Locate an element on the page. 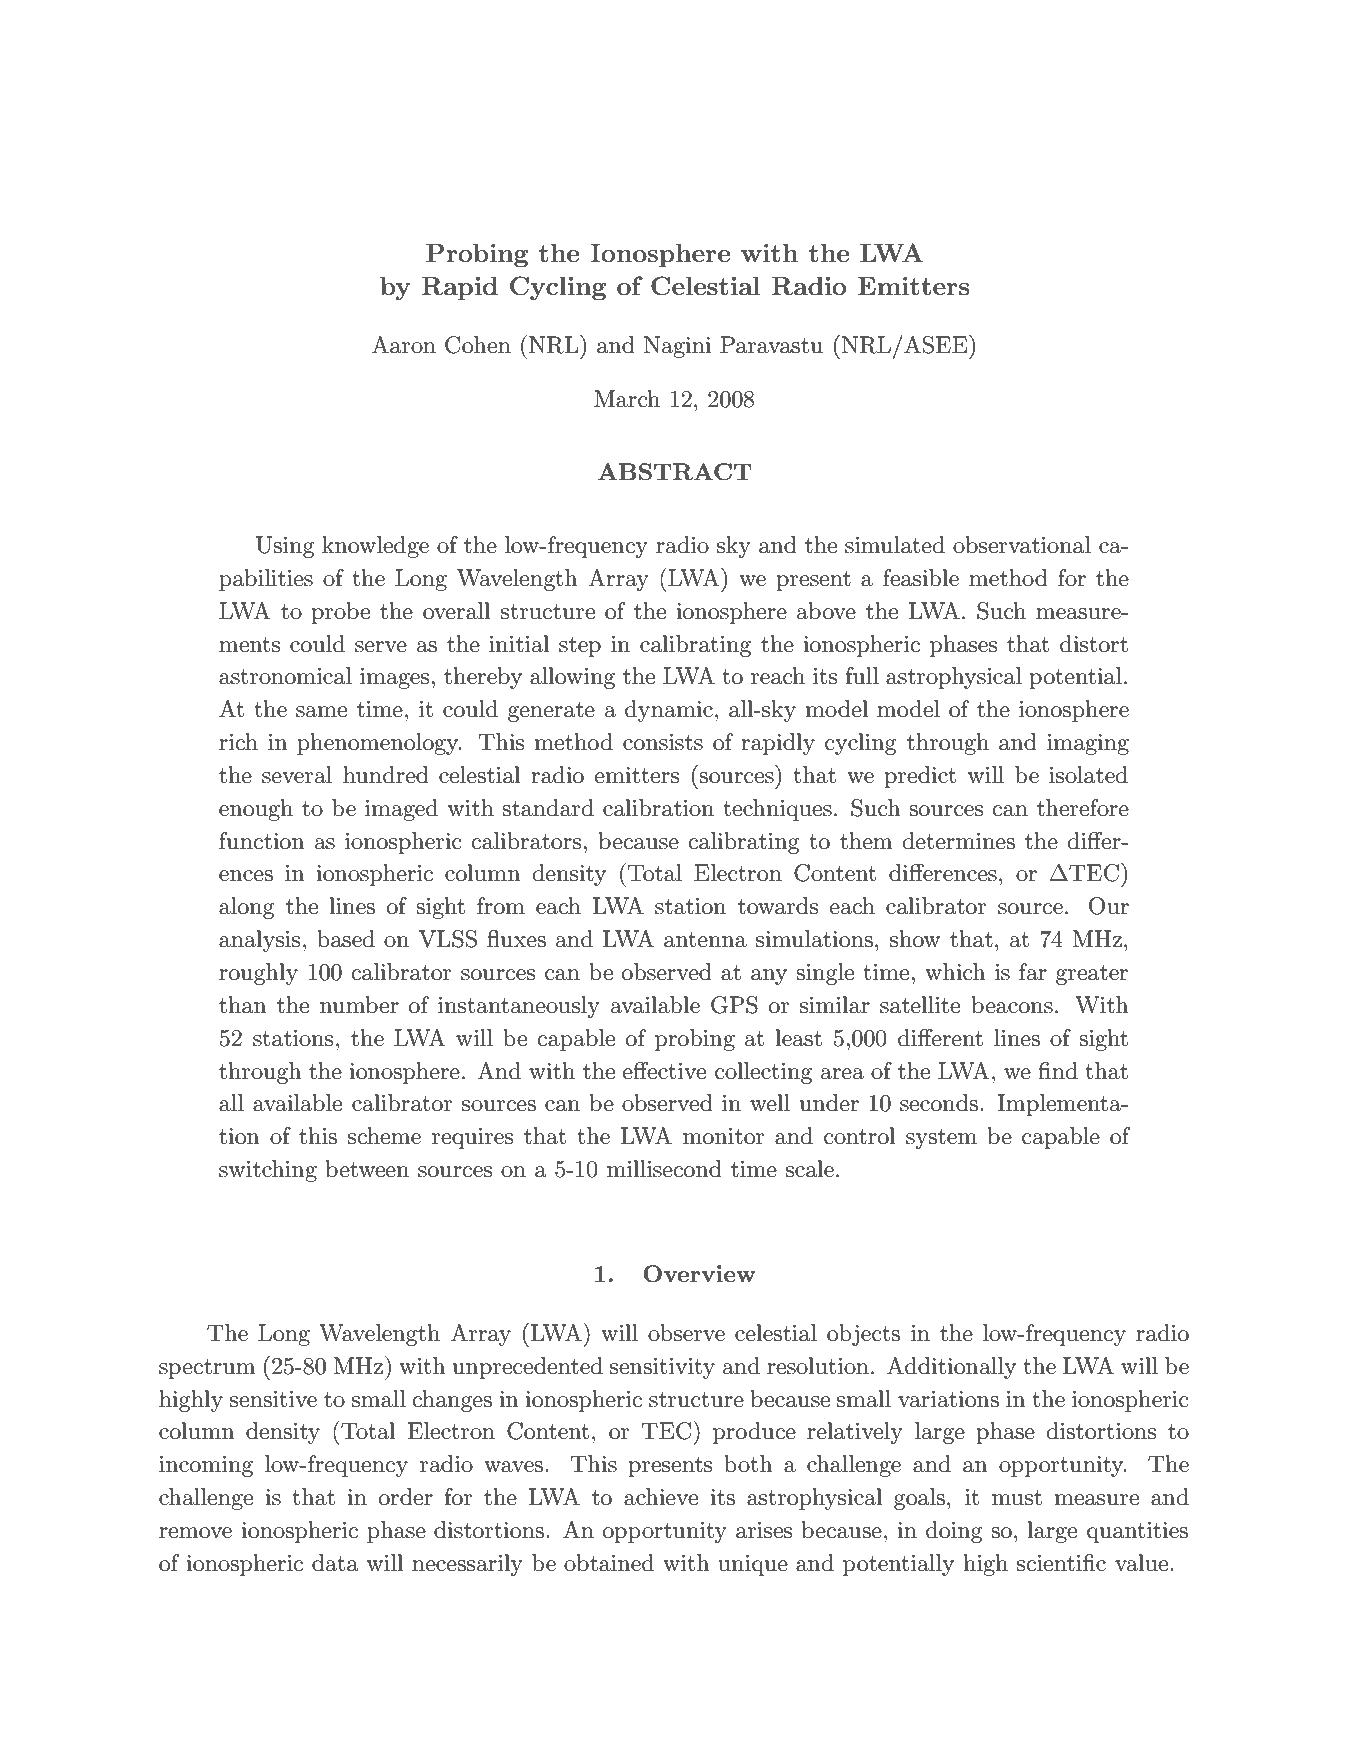  consists is located at coordinates (663, 742).
